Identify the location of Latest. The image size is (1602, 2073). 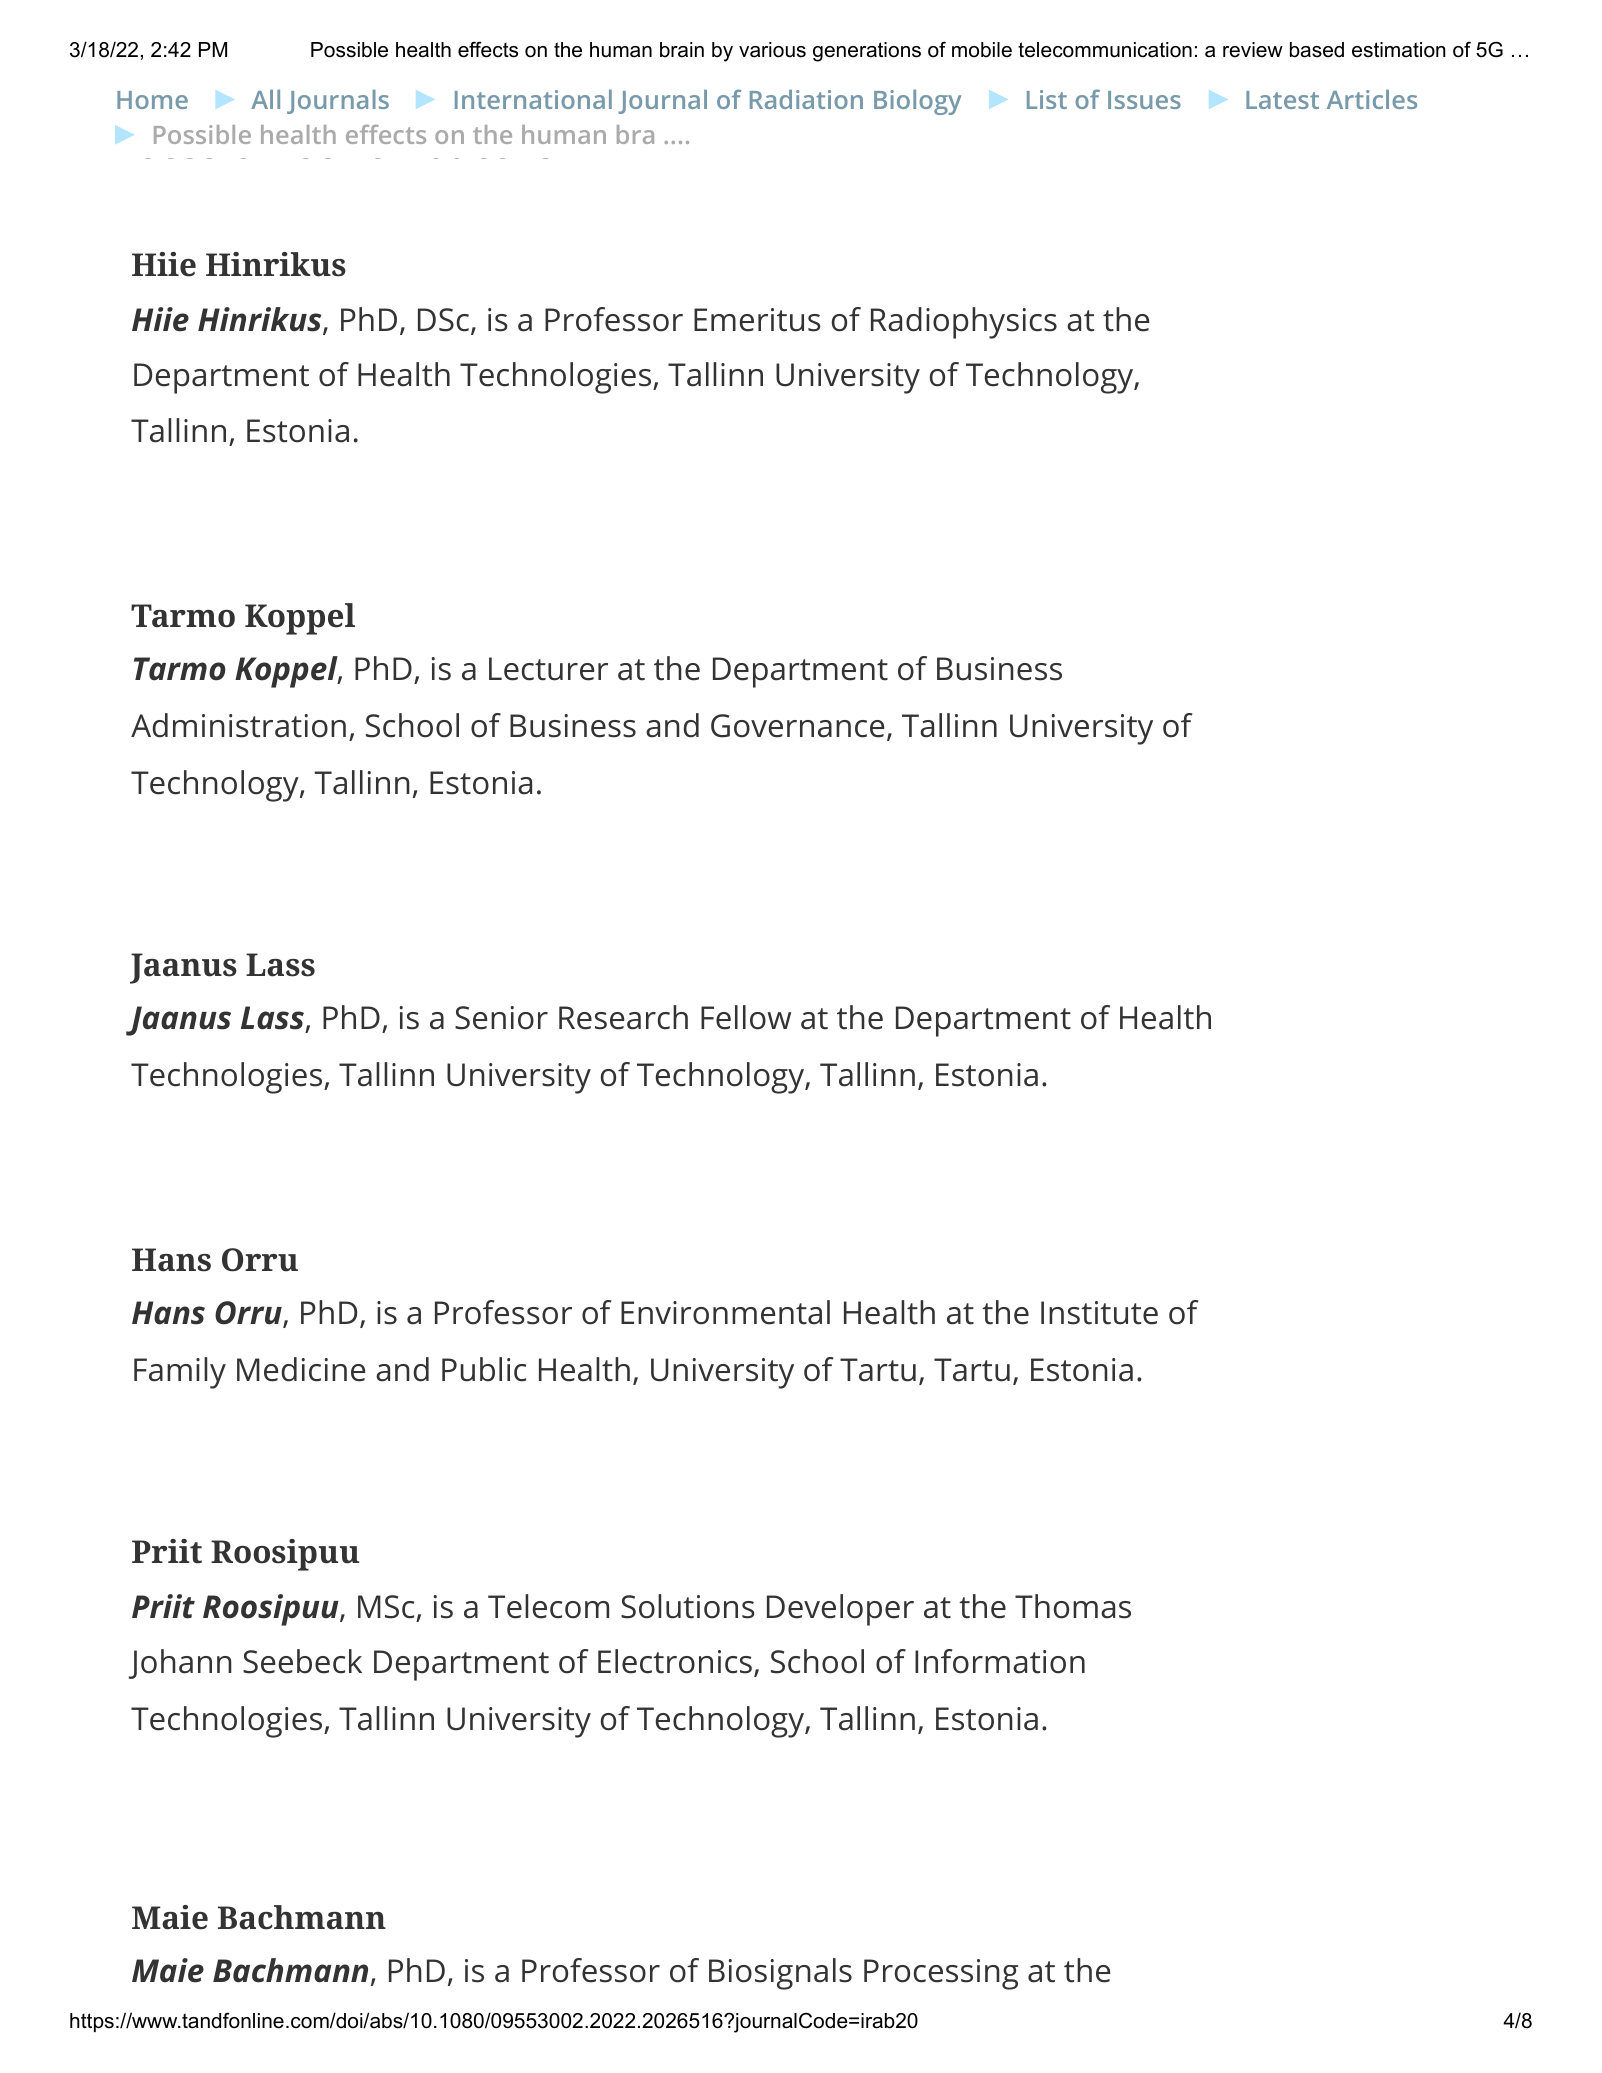
(1282, 100).
